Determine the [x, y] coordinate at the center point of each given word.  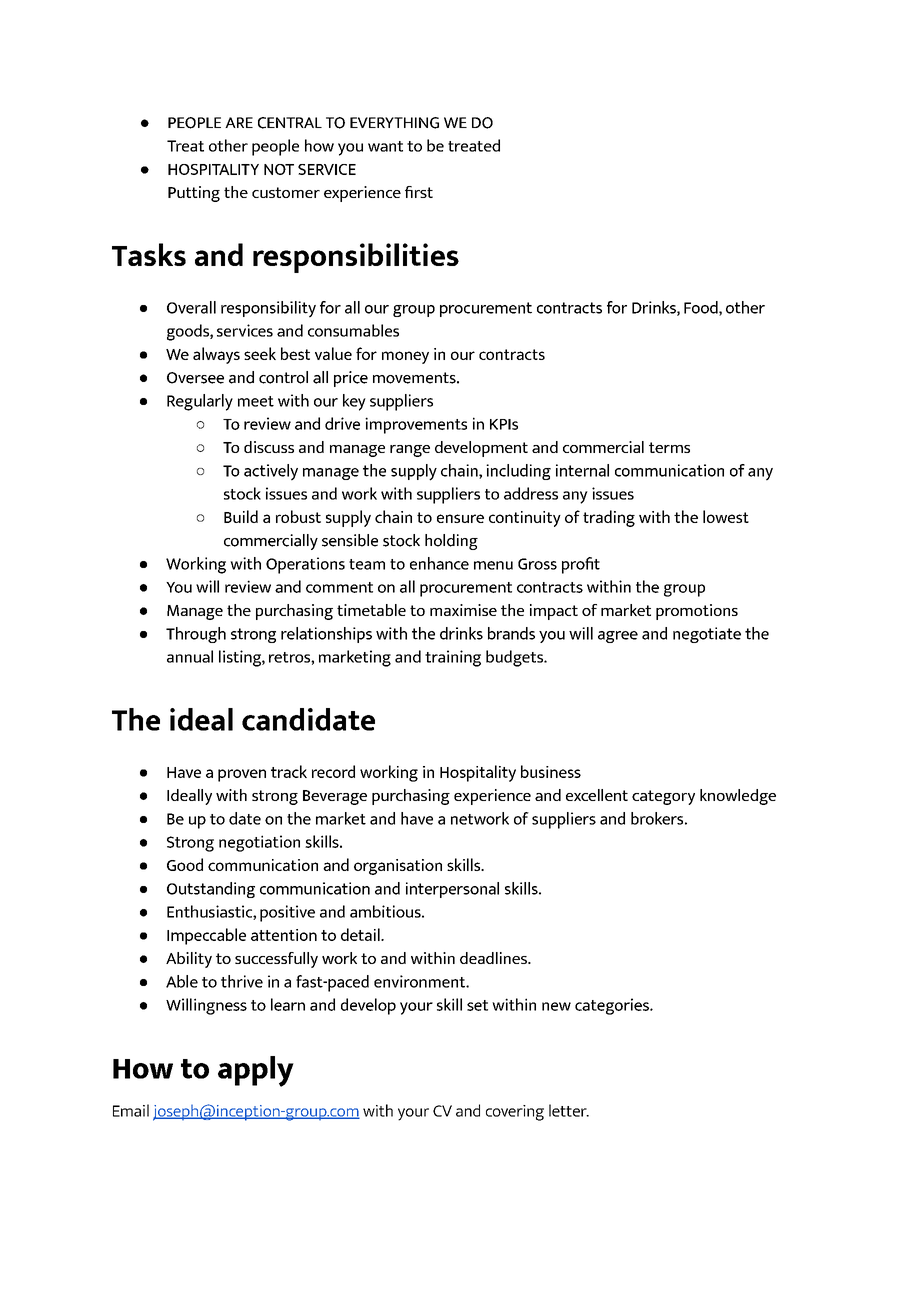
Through [196, 635]
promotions [697, 612]
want [385, 146]
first [419, 192]
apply [256, 1071]
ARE [239, 122]
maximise [463, 610]
